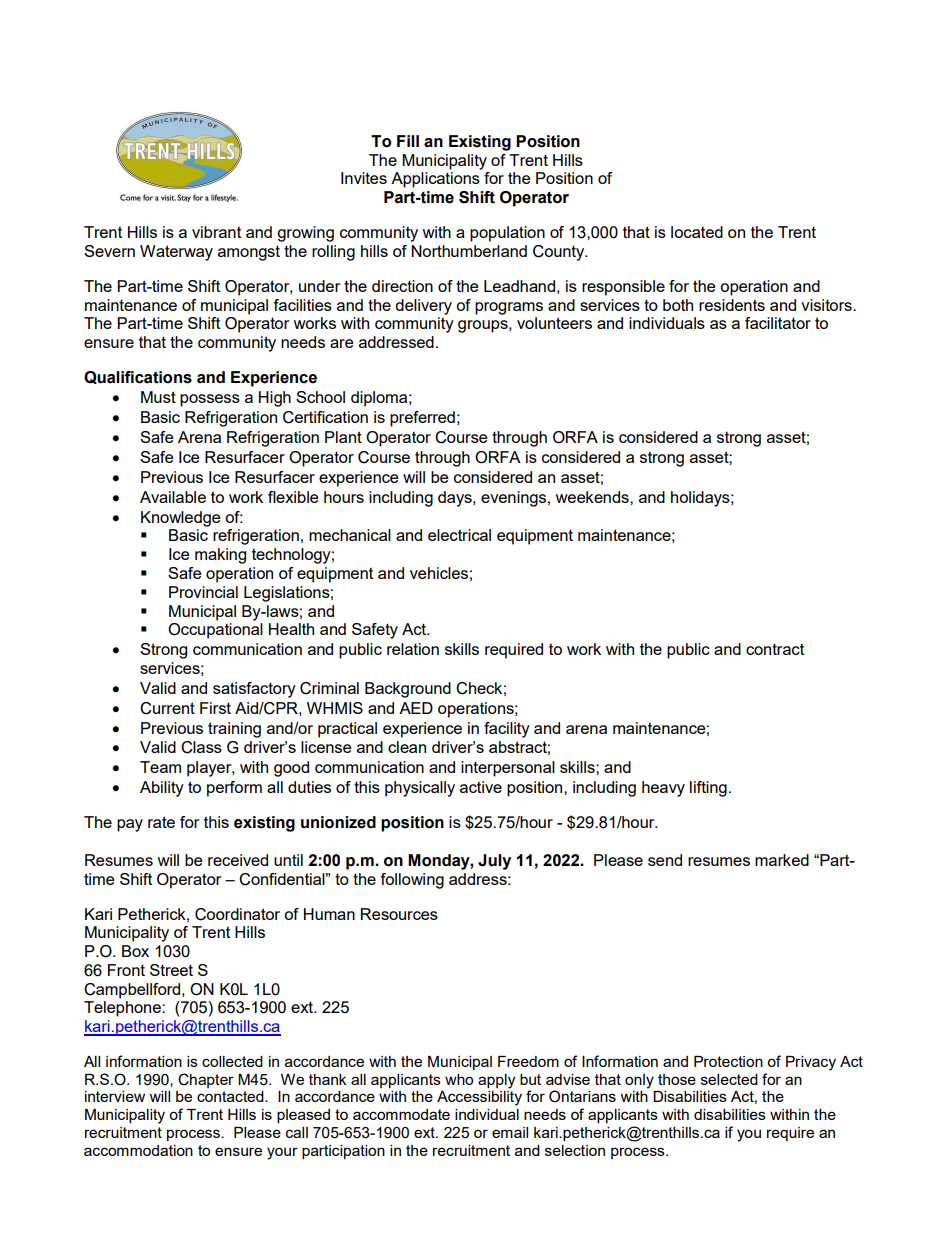 This image has height=1233, width=952. I want to click on vibrant, so click(216, 232).
